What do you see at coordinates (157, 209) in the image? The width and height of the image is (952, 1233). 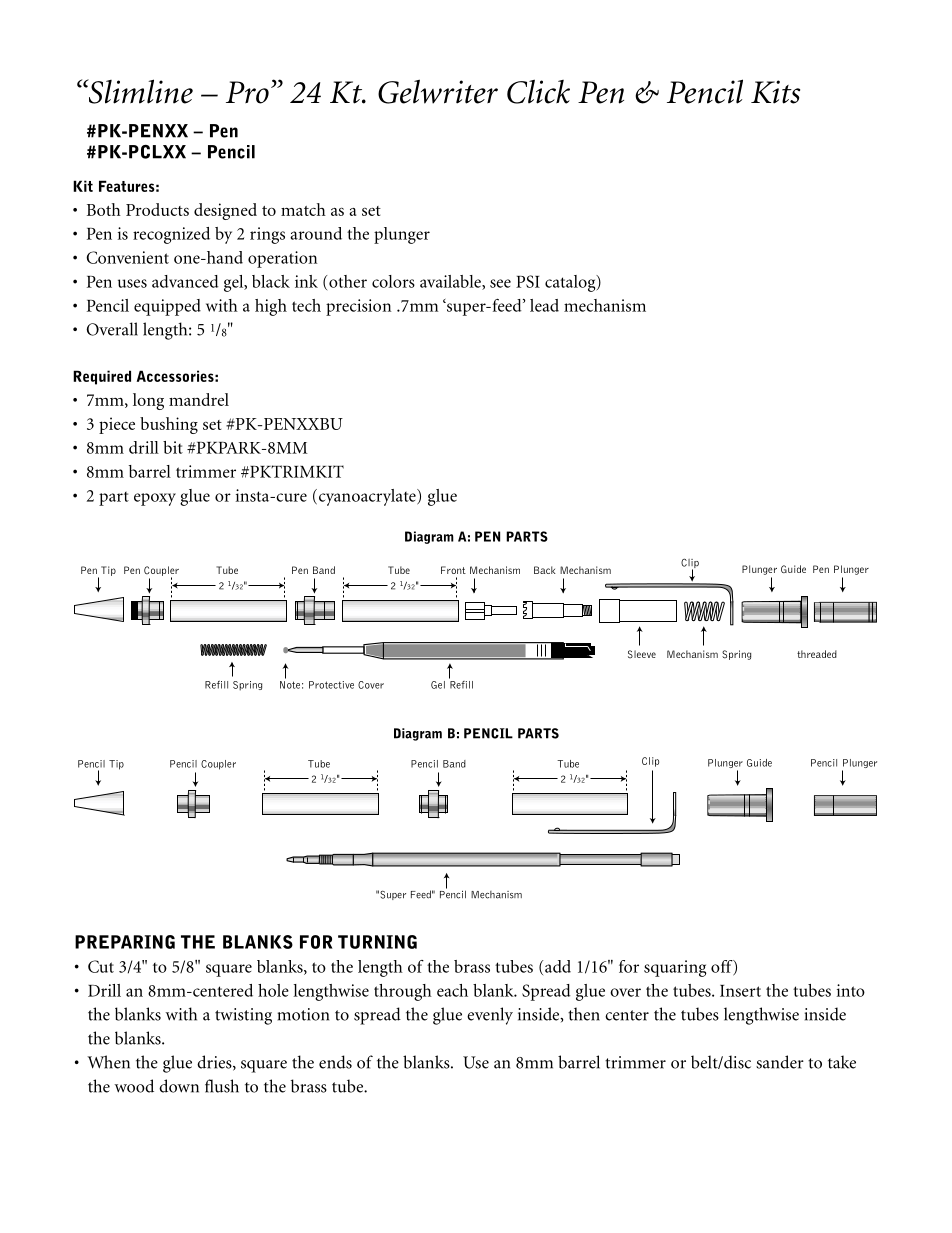 I see `Products` at bounding box center [157, 209].
